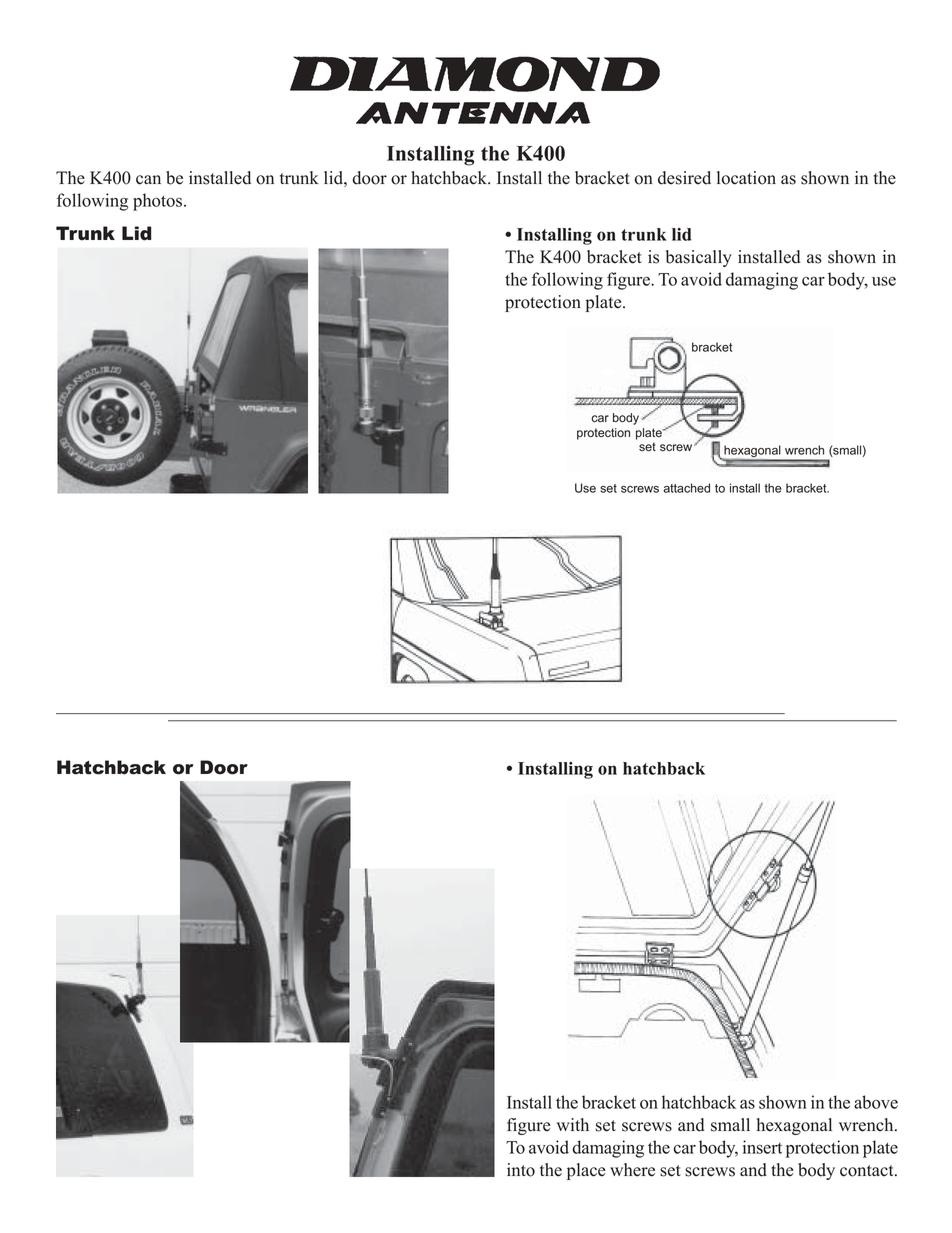 This screenshot has width=952, height=1233. Describe the element at coordinates (573, 1124) in the screenshot. I see `with` at that location.
